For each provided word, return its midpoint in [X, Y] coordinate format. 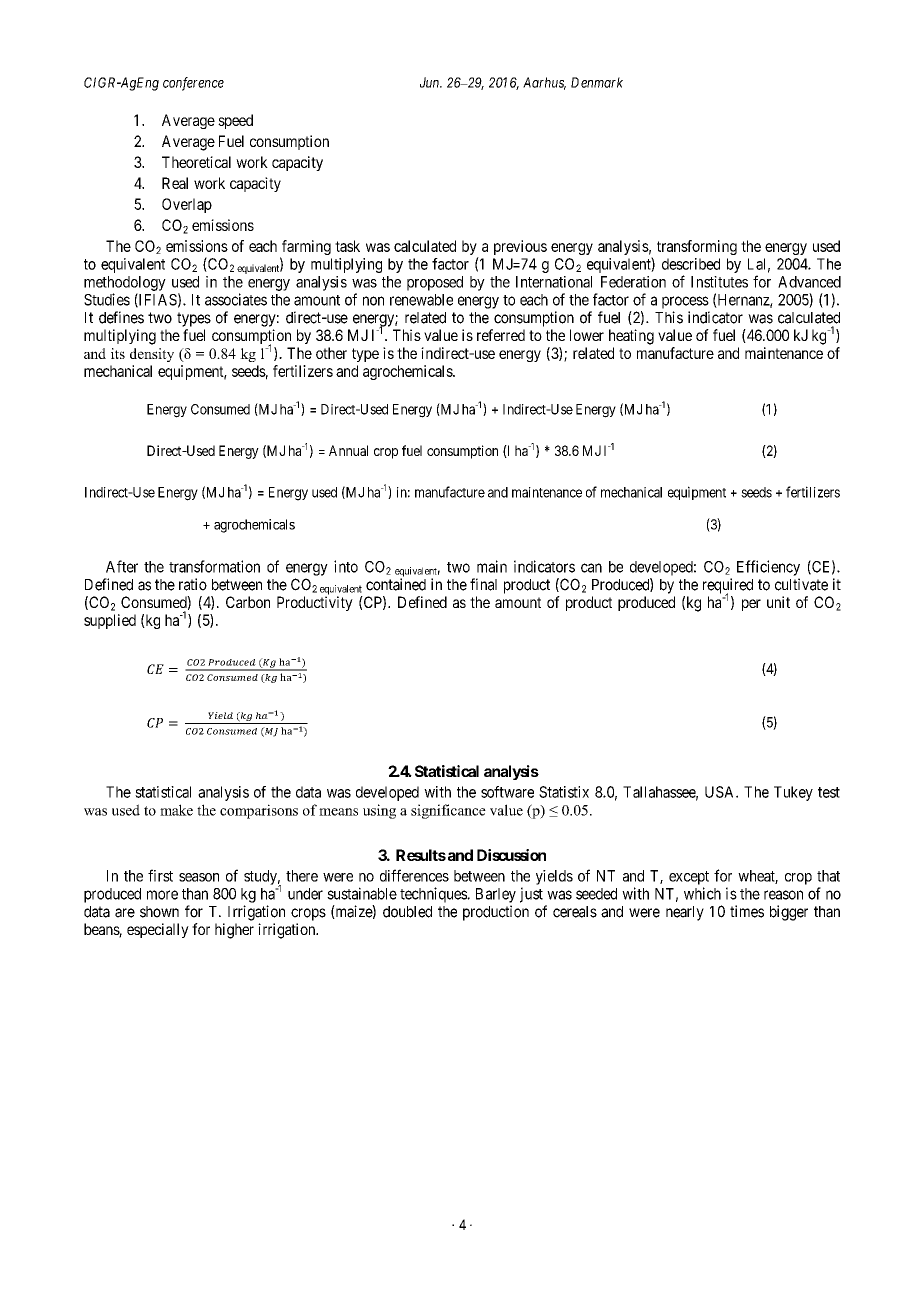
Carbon [248, 602]
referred [501, 335]
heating [631, 337]
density [152, 355]
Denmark [597, 82]
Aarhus [544, 83]
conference [193, 84]
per [751, 605]
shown [159, 912]
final [483, 584]
